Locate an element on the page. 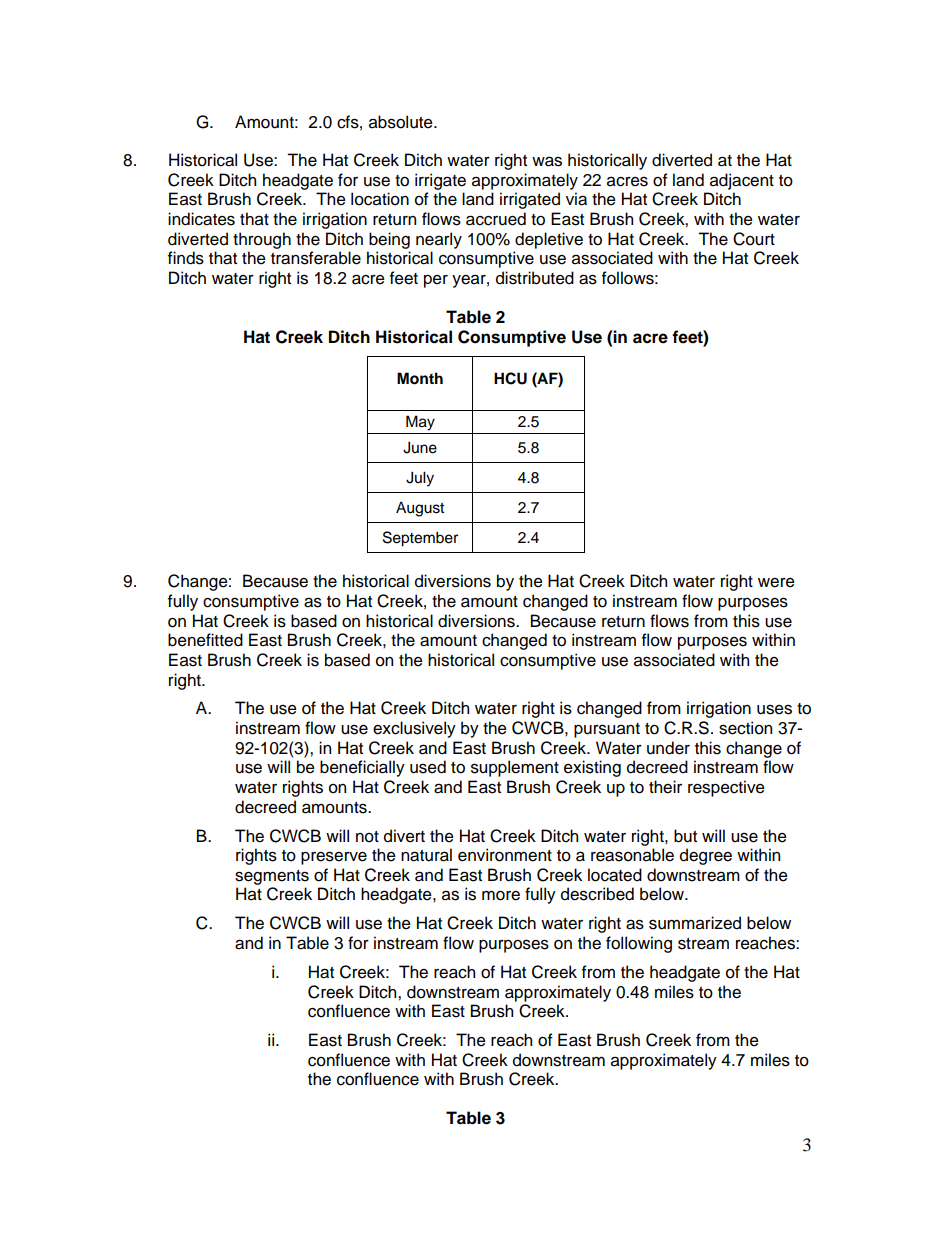 This image has height=1233, width=952. uses is located at coordinates (774, 710).
